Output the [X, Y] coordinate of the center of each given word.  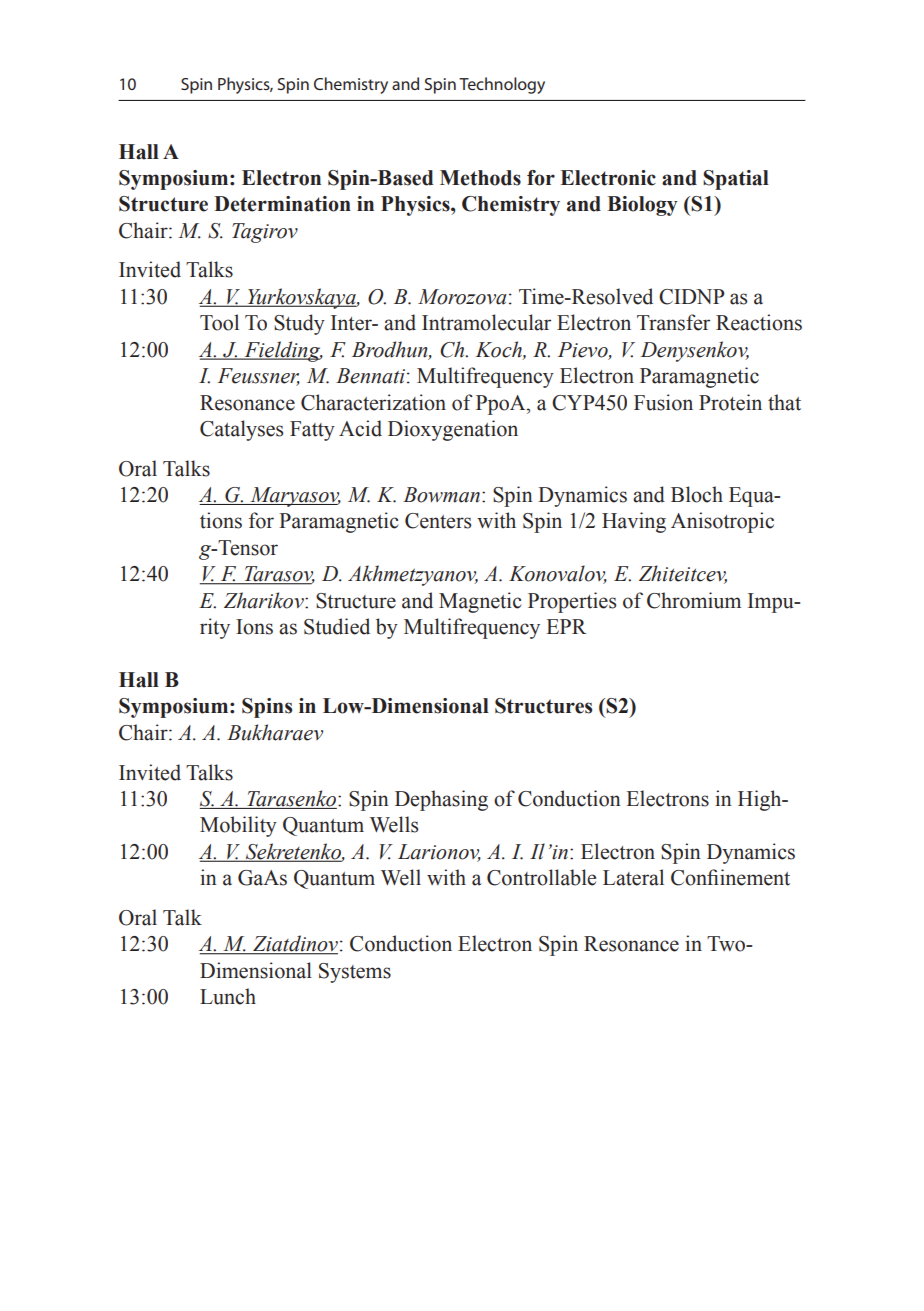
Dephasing [441, 800]
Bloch [697, 494]
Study [299, 324]
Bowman [441, 495]
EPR [566, 626]
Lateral [633, 877]
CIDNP [692, 297]
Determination [282, 204]
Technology [502, 85]
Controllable [541, 877]
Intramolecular [486, 322]
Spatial [736, 180]
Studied [337, 626]
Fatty [312, 431]
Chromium [694, 600]
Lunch [228, 996]
